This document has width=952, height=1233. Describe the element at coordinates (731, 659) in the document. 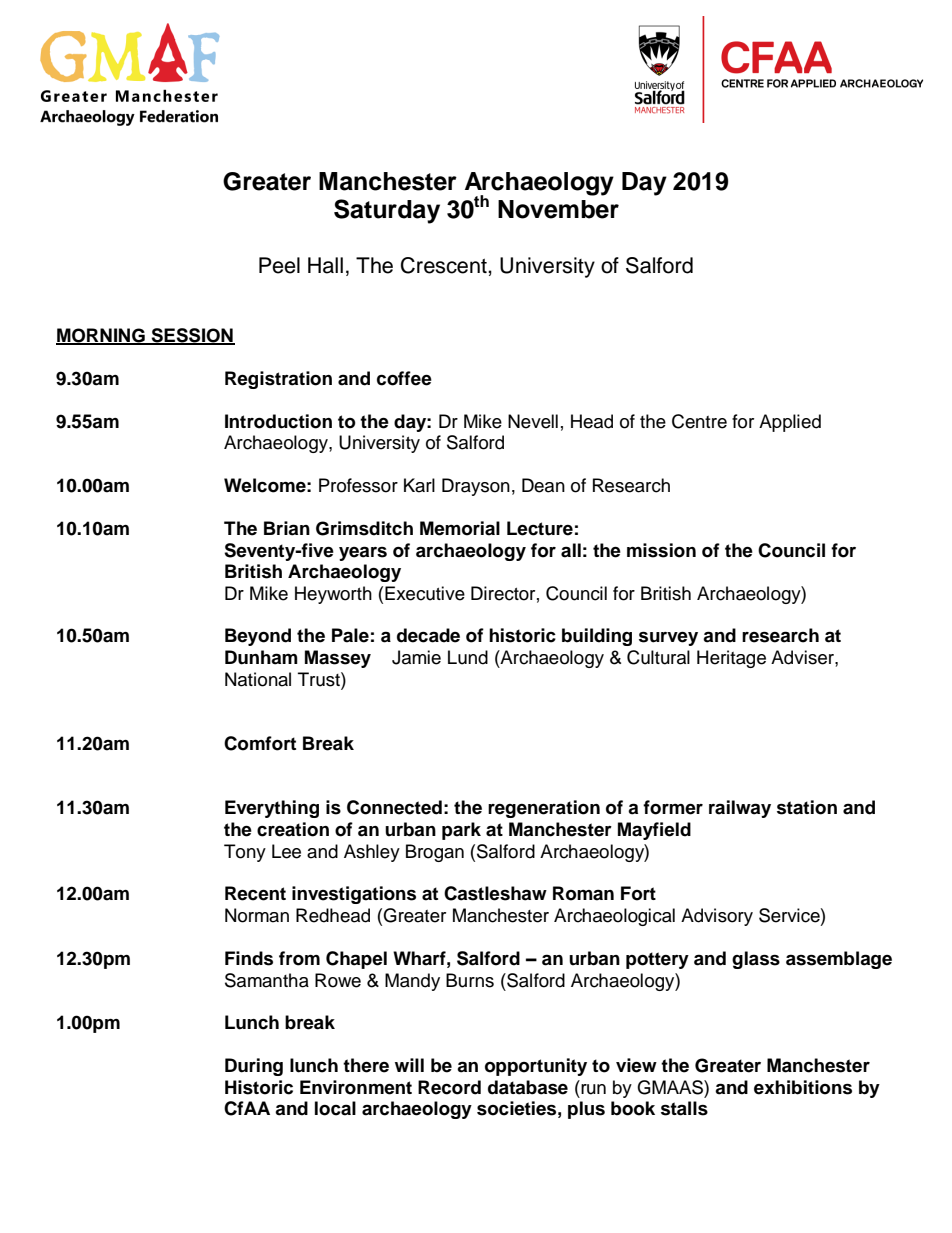

I see `Heritage` at that location.
